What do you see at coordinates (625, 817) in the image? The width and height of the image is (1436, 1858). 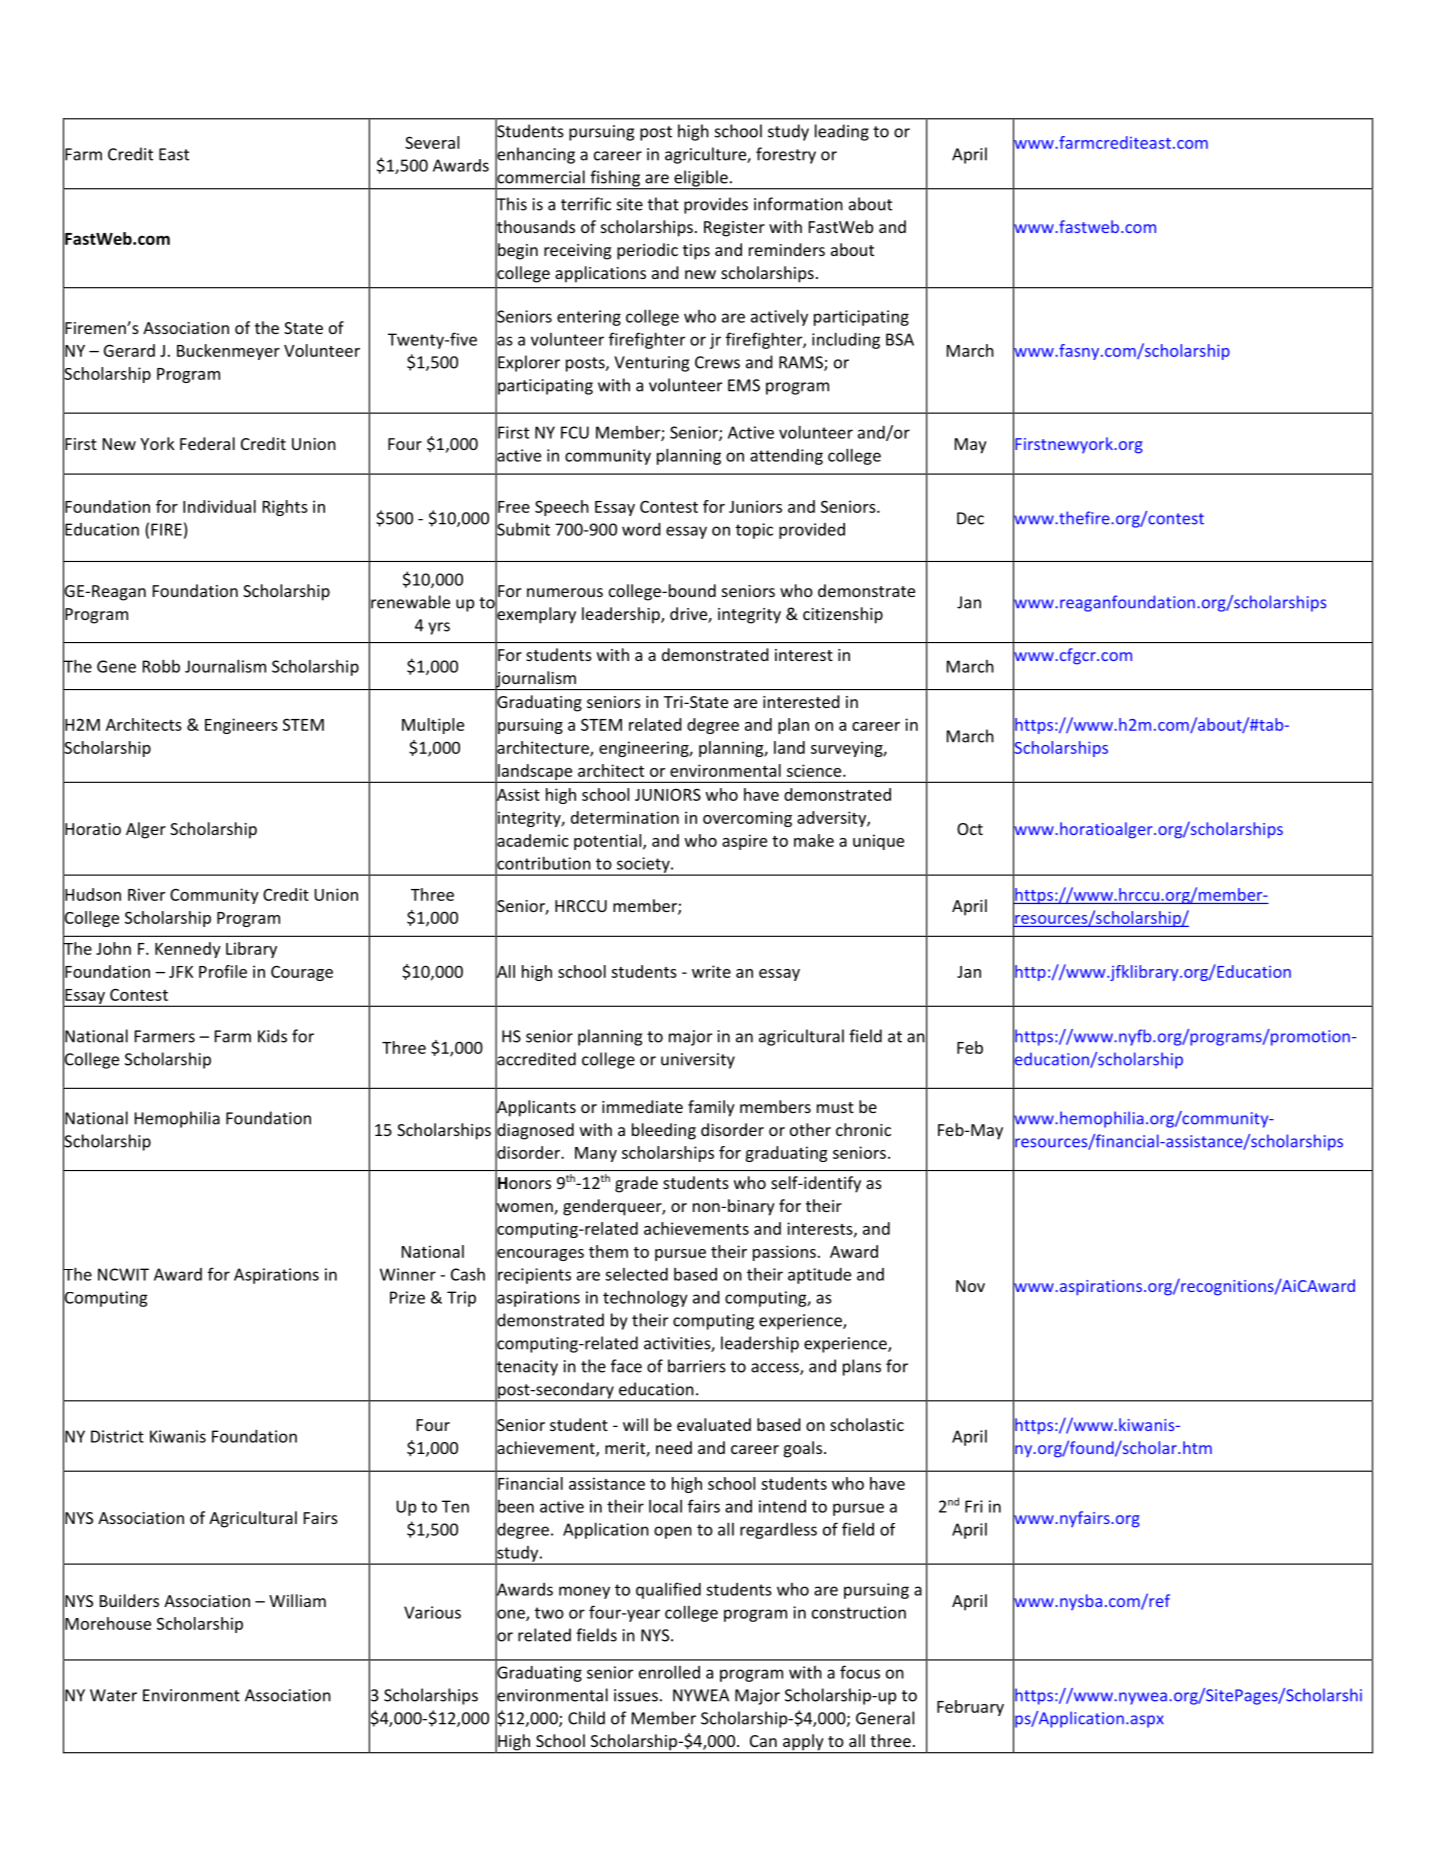 I see `determination` at bounding box center [625, 817].
